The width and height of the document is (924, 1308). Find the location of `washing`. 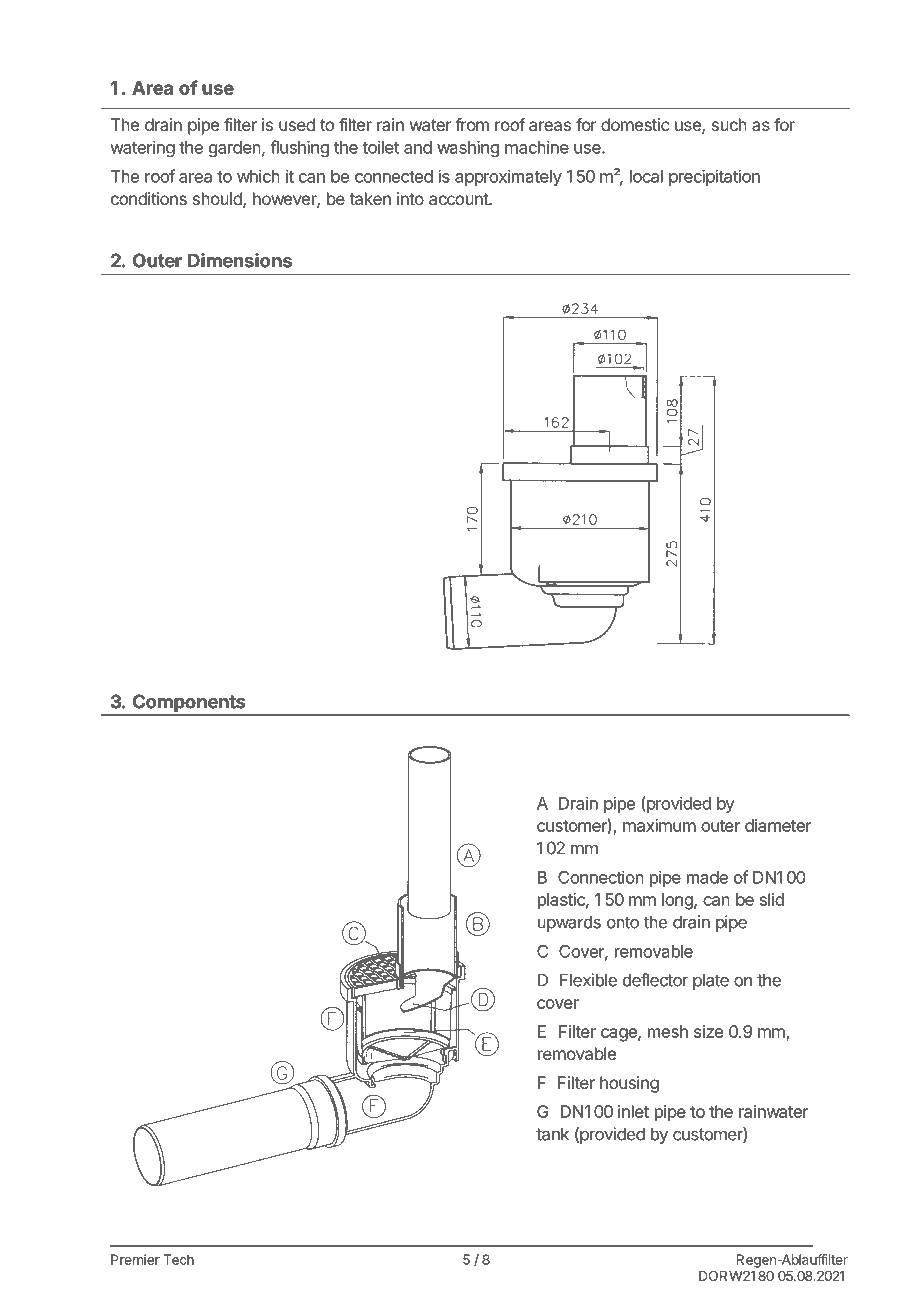

washing is located at coordinates (468, 148).
